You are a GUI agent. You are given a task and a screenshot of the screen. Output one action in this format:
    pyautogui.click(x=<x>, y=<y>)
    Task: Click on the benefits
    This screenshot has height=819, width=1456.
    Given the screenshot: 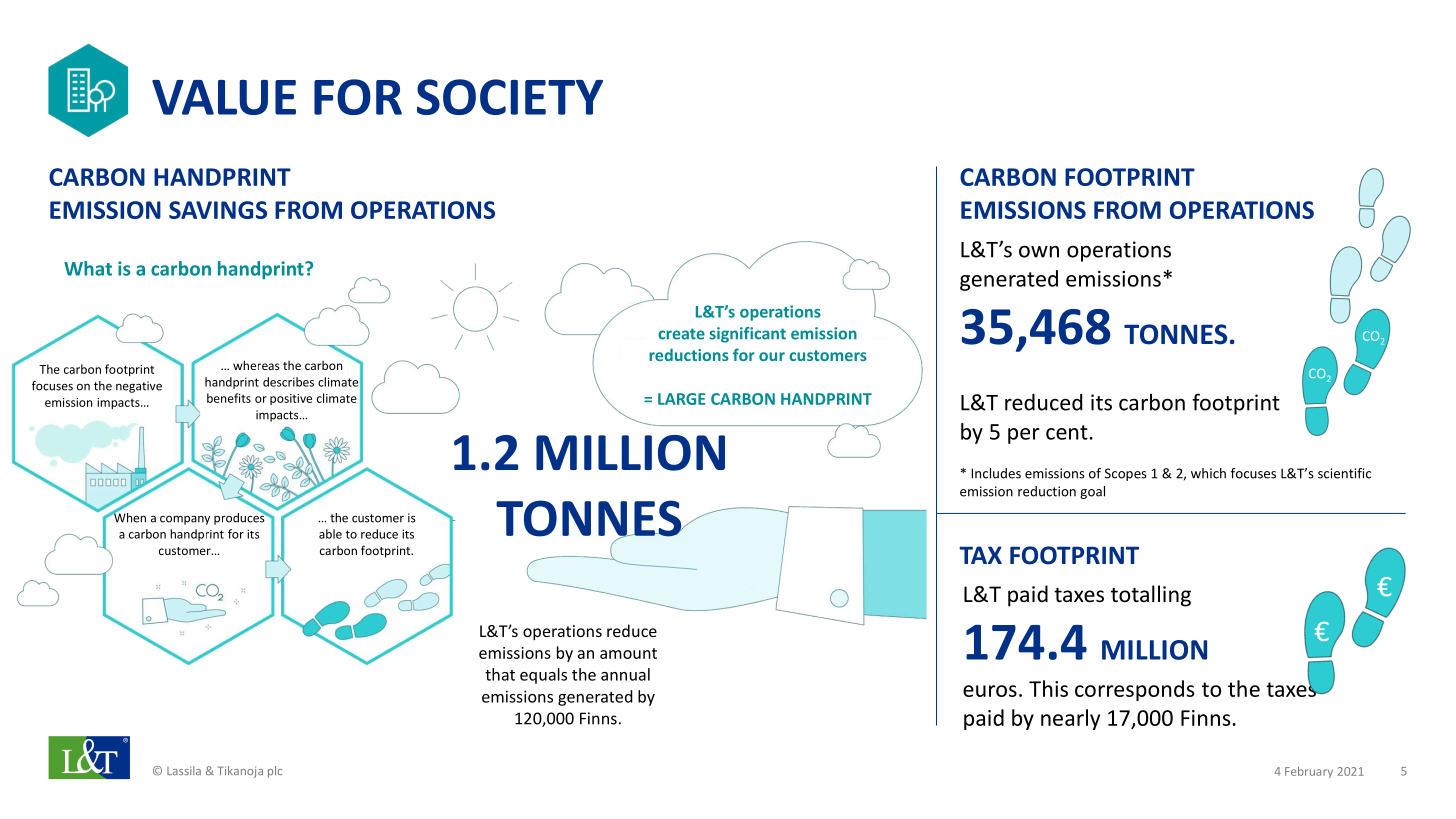 What is the action you would take?
    pyautogui.click(x=229, y=398)
